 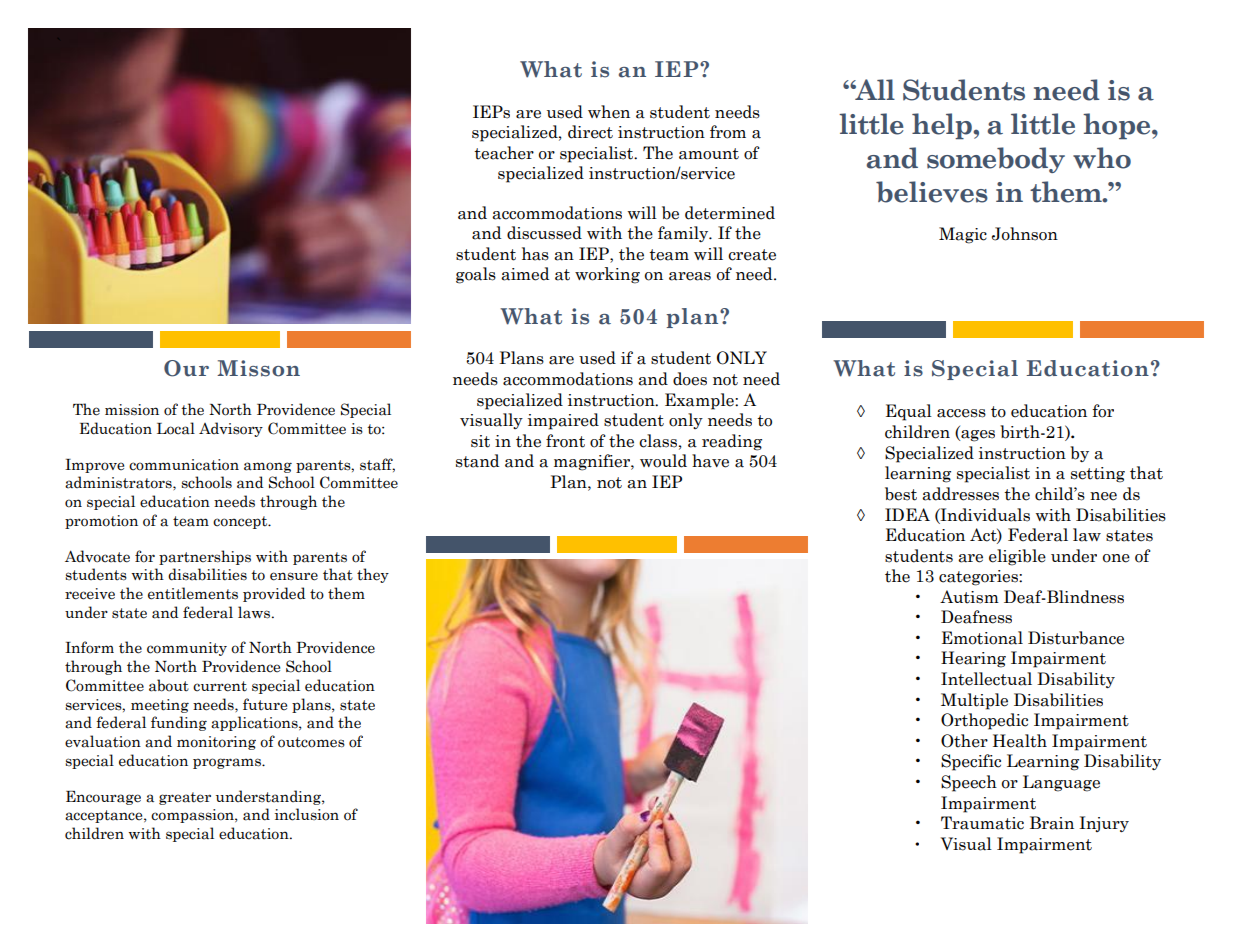 I want to click on teacher, so click(x=504, y=153).
